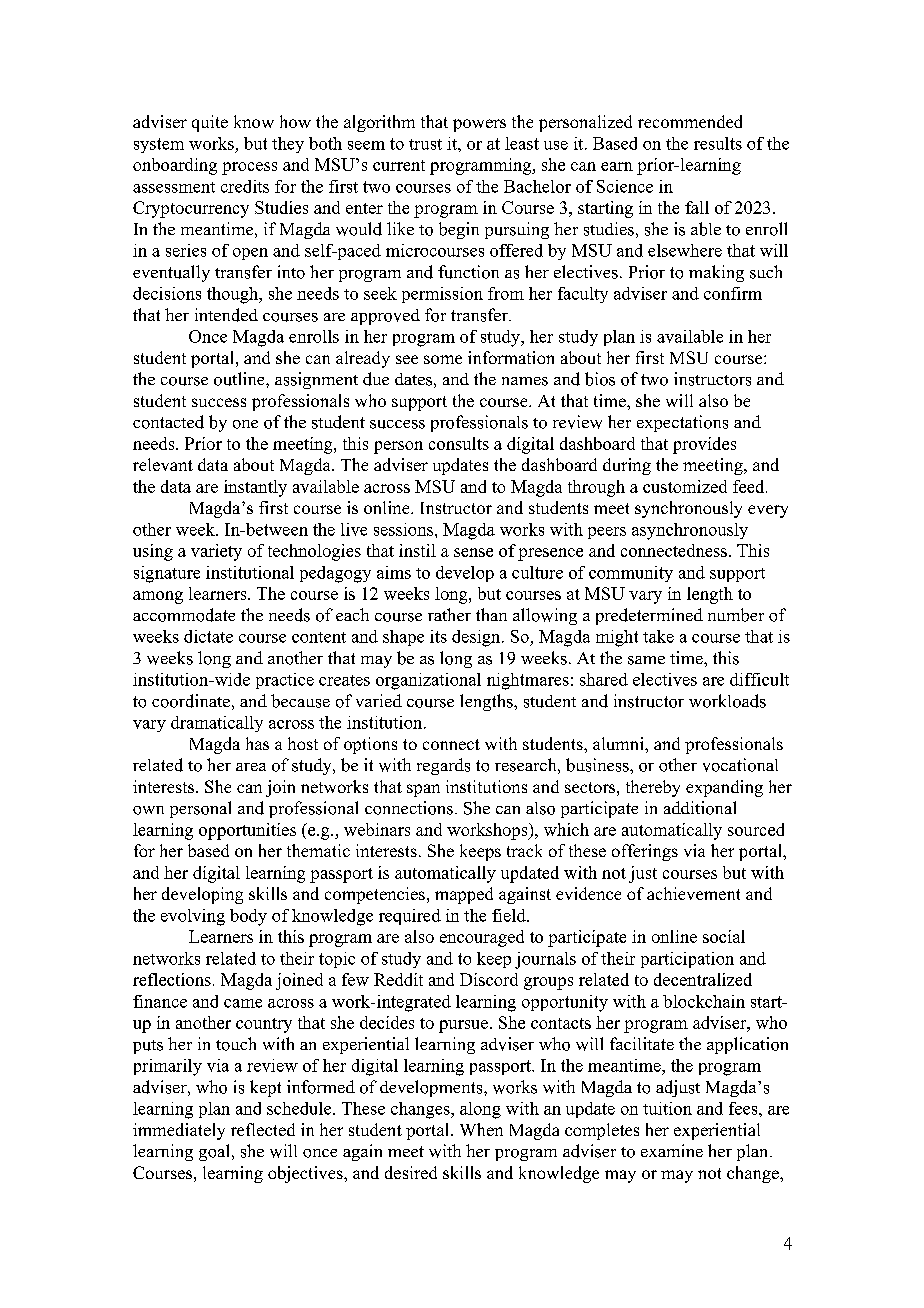 This screenshot has width=924, height=1308. Describe the element at coordinates (672, 1150) in the screenshot. I see `examine` at that location.
